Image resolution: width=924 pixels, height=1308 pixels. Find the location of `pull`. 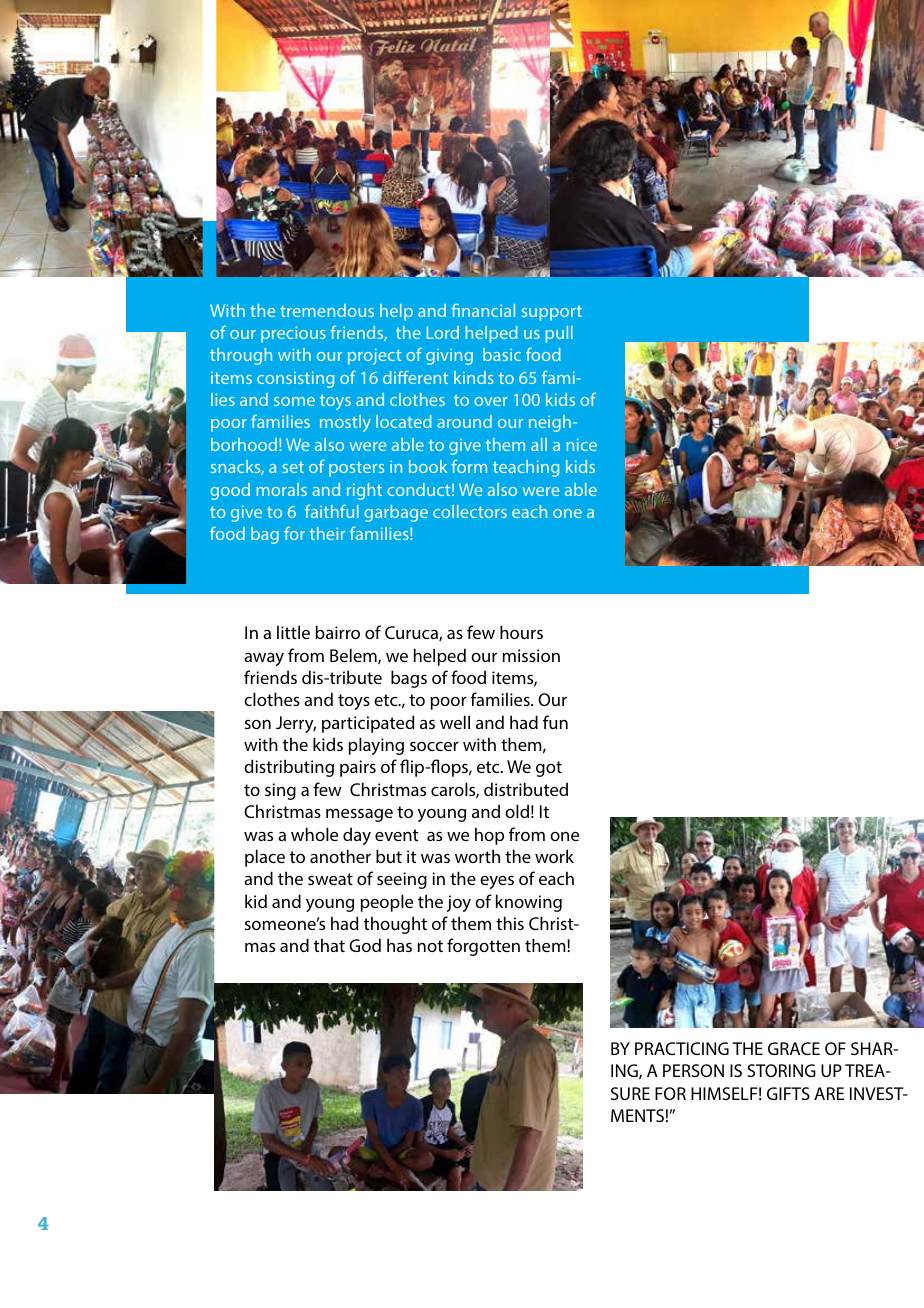

pull is located at coordinates (559, 334).
